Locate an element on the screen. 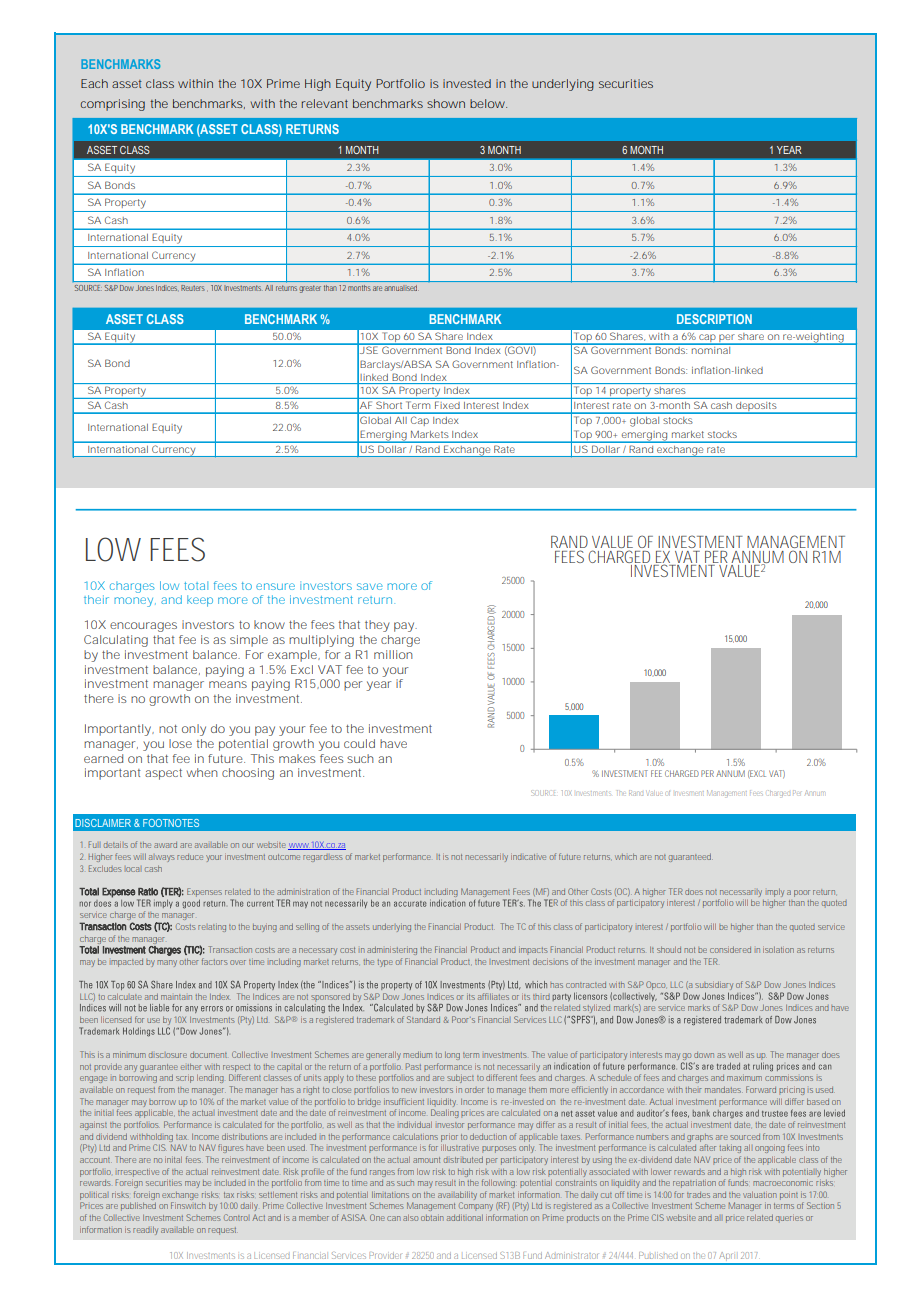  comprising is located at coordinates (113, 105).
